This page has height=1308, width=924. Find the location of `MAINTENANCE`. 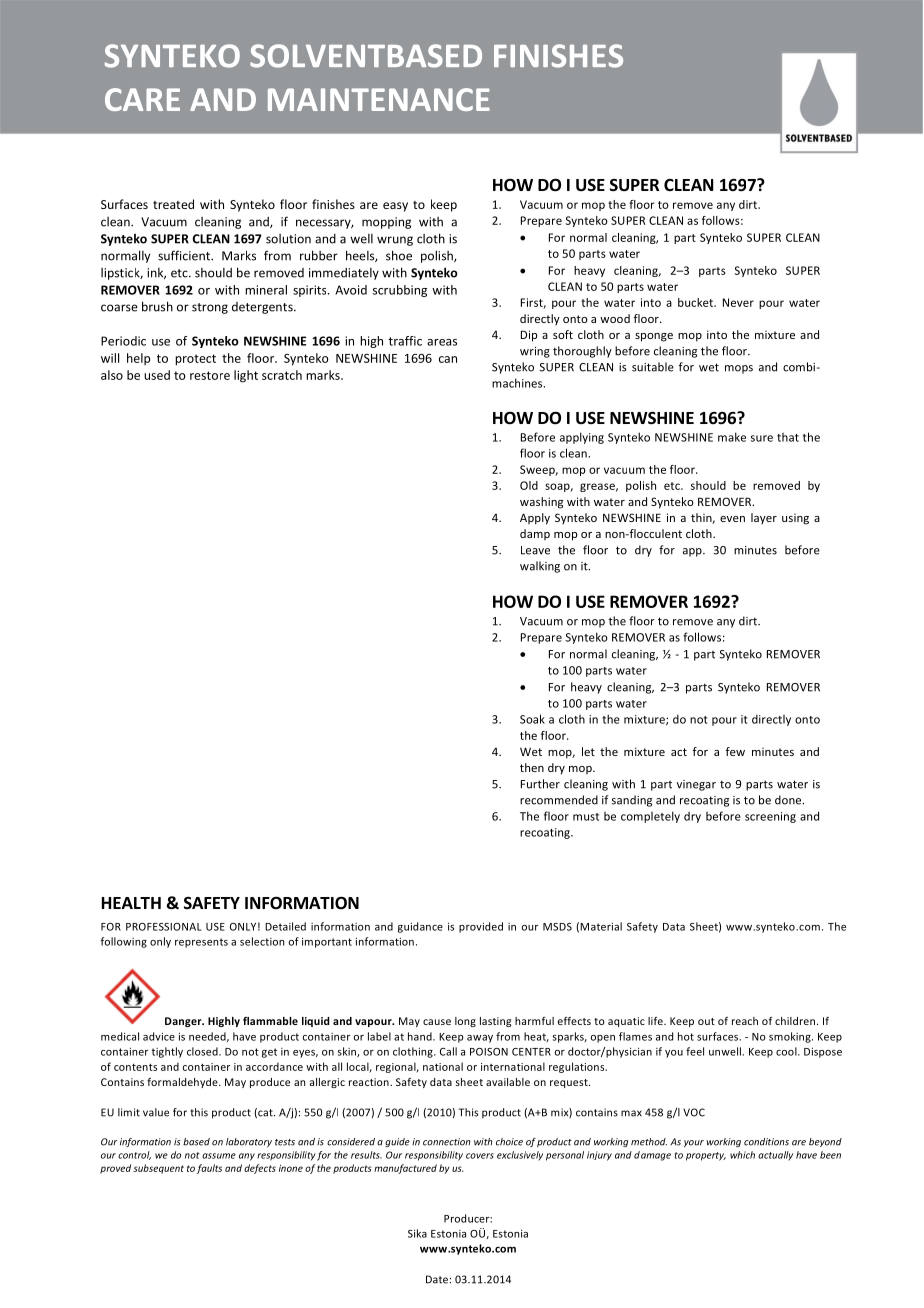

MAINTENANCE is located at coordinates (379, 99).
